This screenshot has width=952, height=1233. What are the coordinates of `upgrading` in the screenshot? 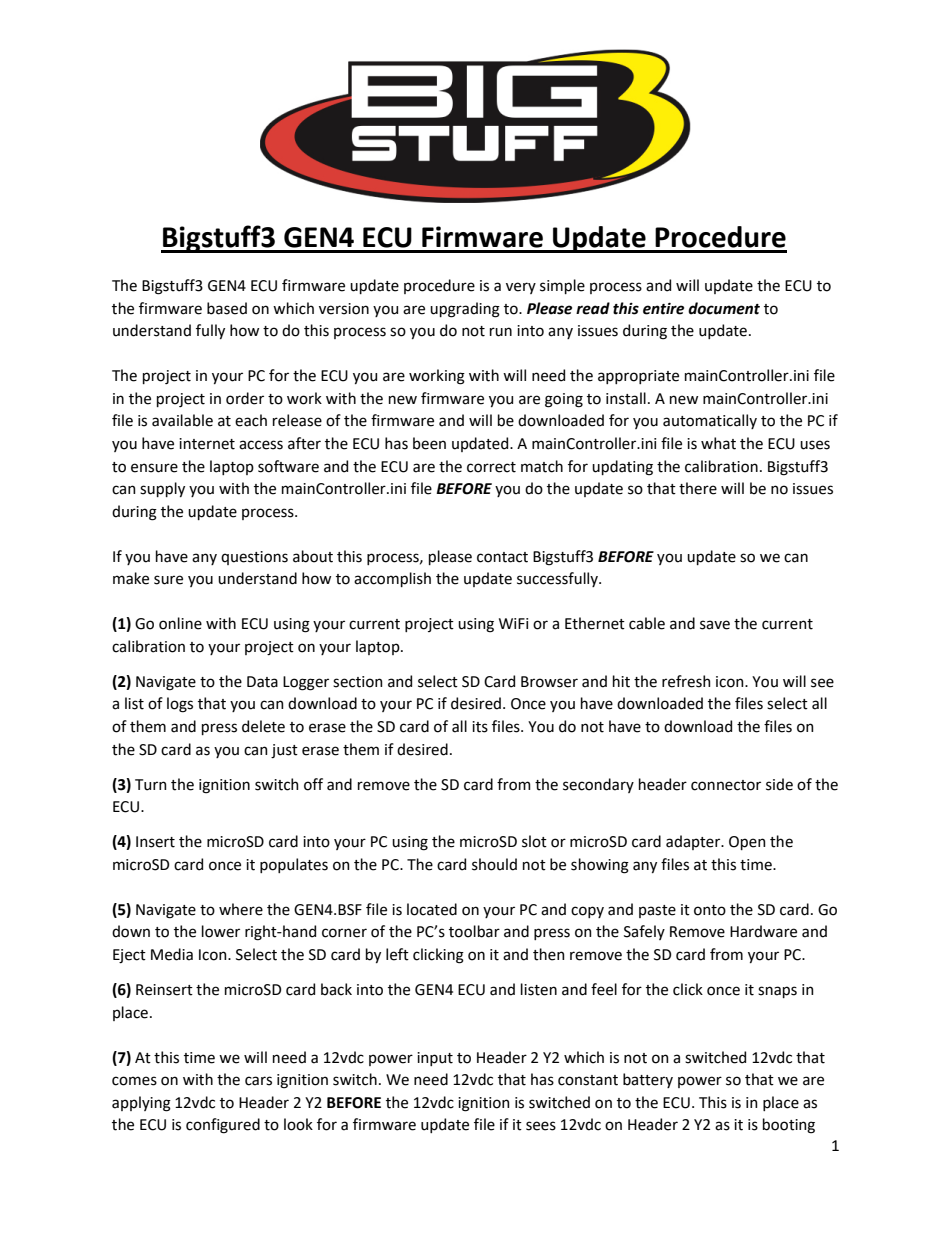 It's located at (465, 310).
